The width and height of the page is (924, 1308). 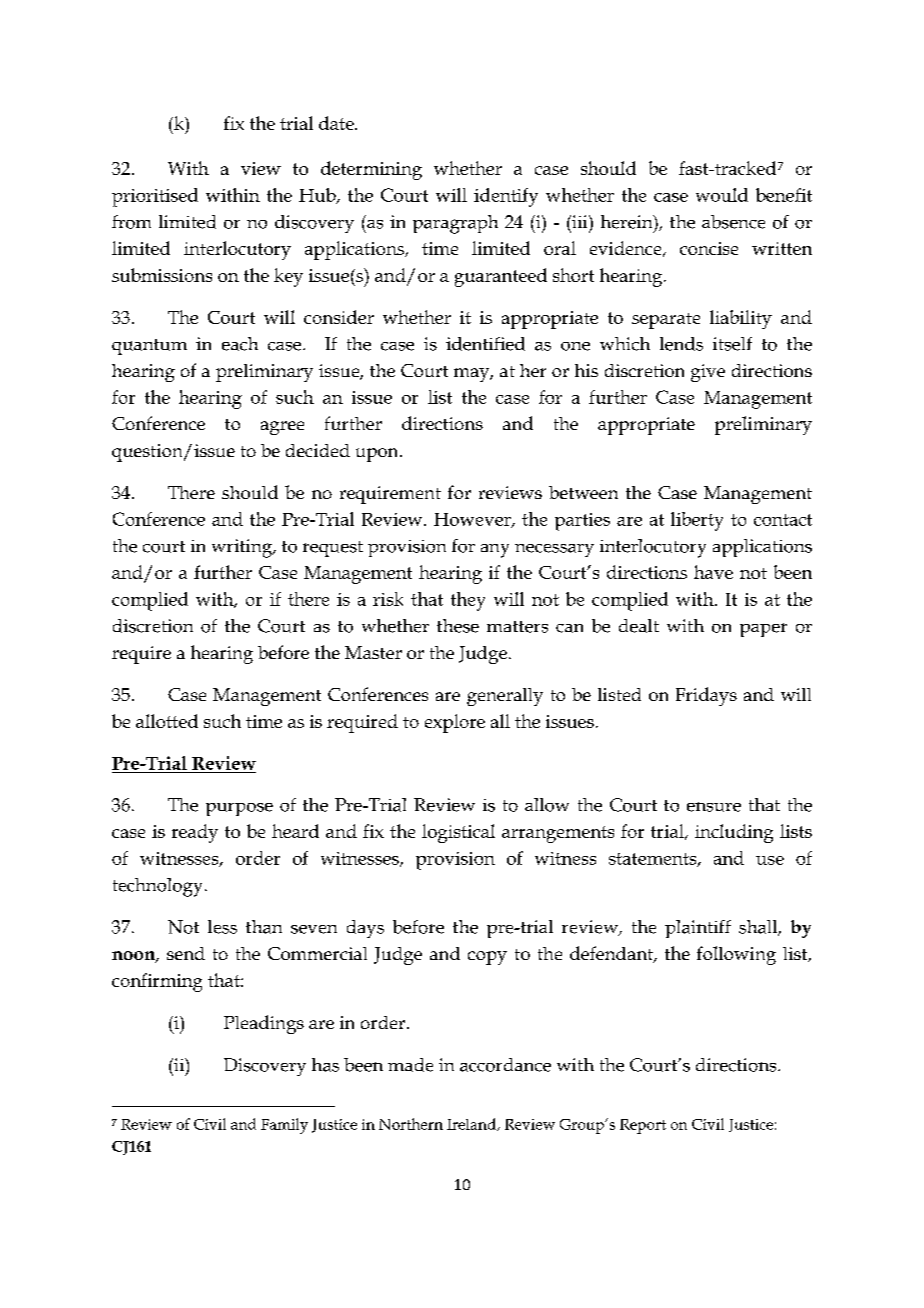 What do you see at coordinates (506, 197) in the page?
I see `identify` at bounding box center [506, 197].
